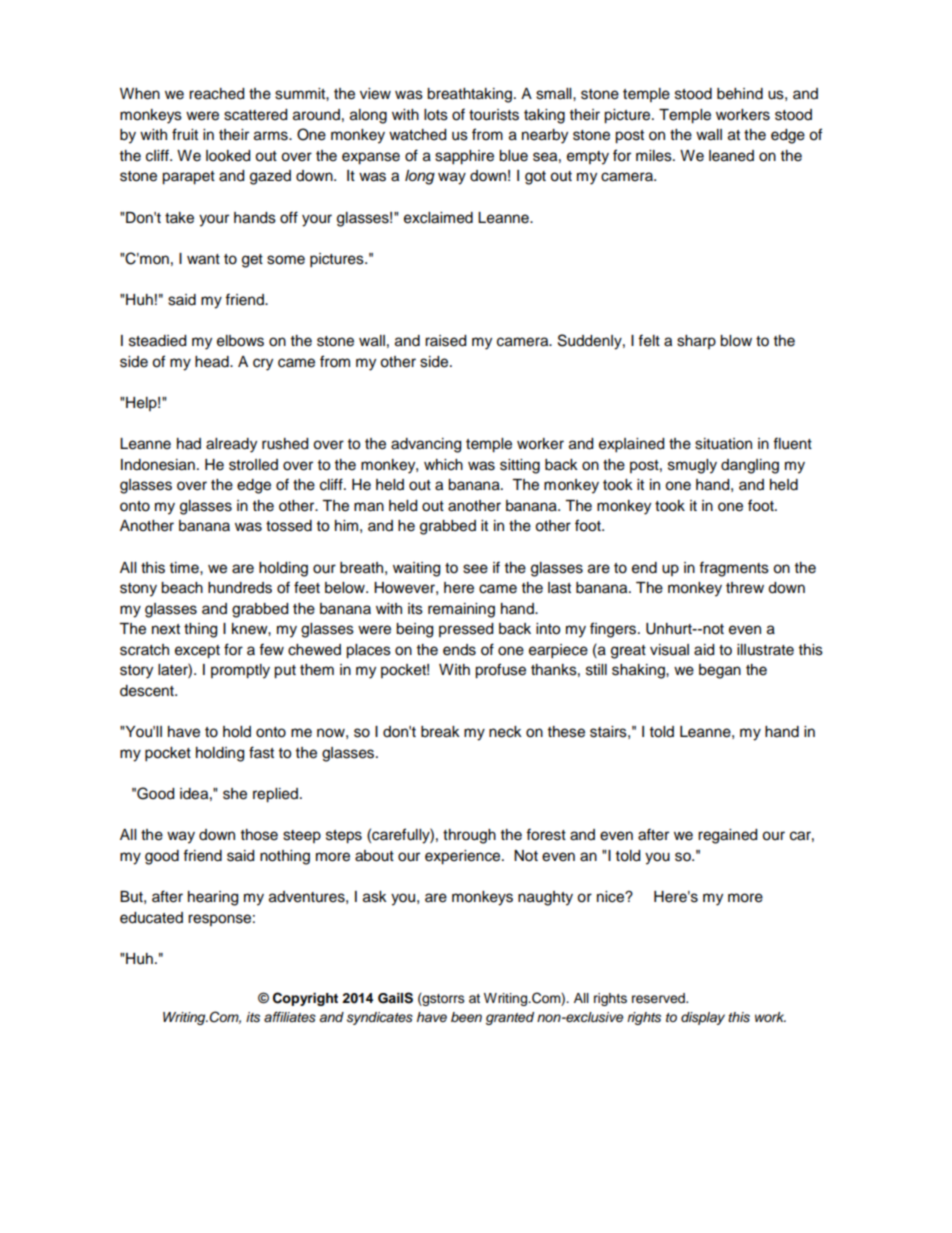  Describe the element at coordinates (466, 1017) in the screenshot. I see `been` at that location.
